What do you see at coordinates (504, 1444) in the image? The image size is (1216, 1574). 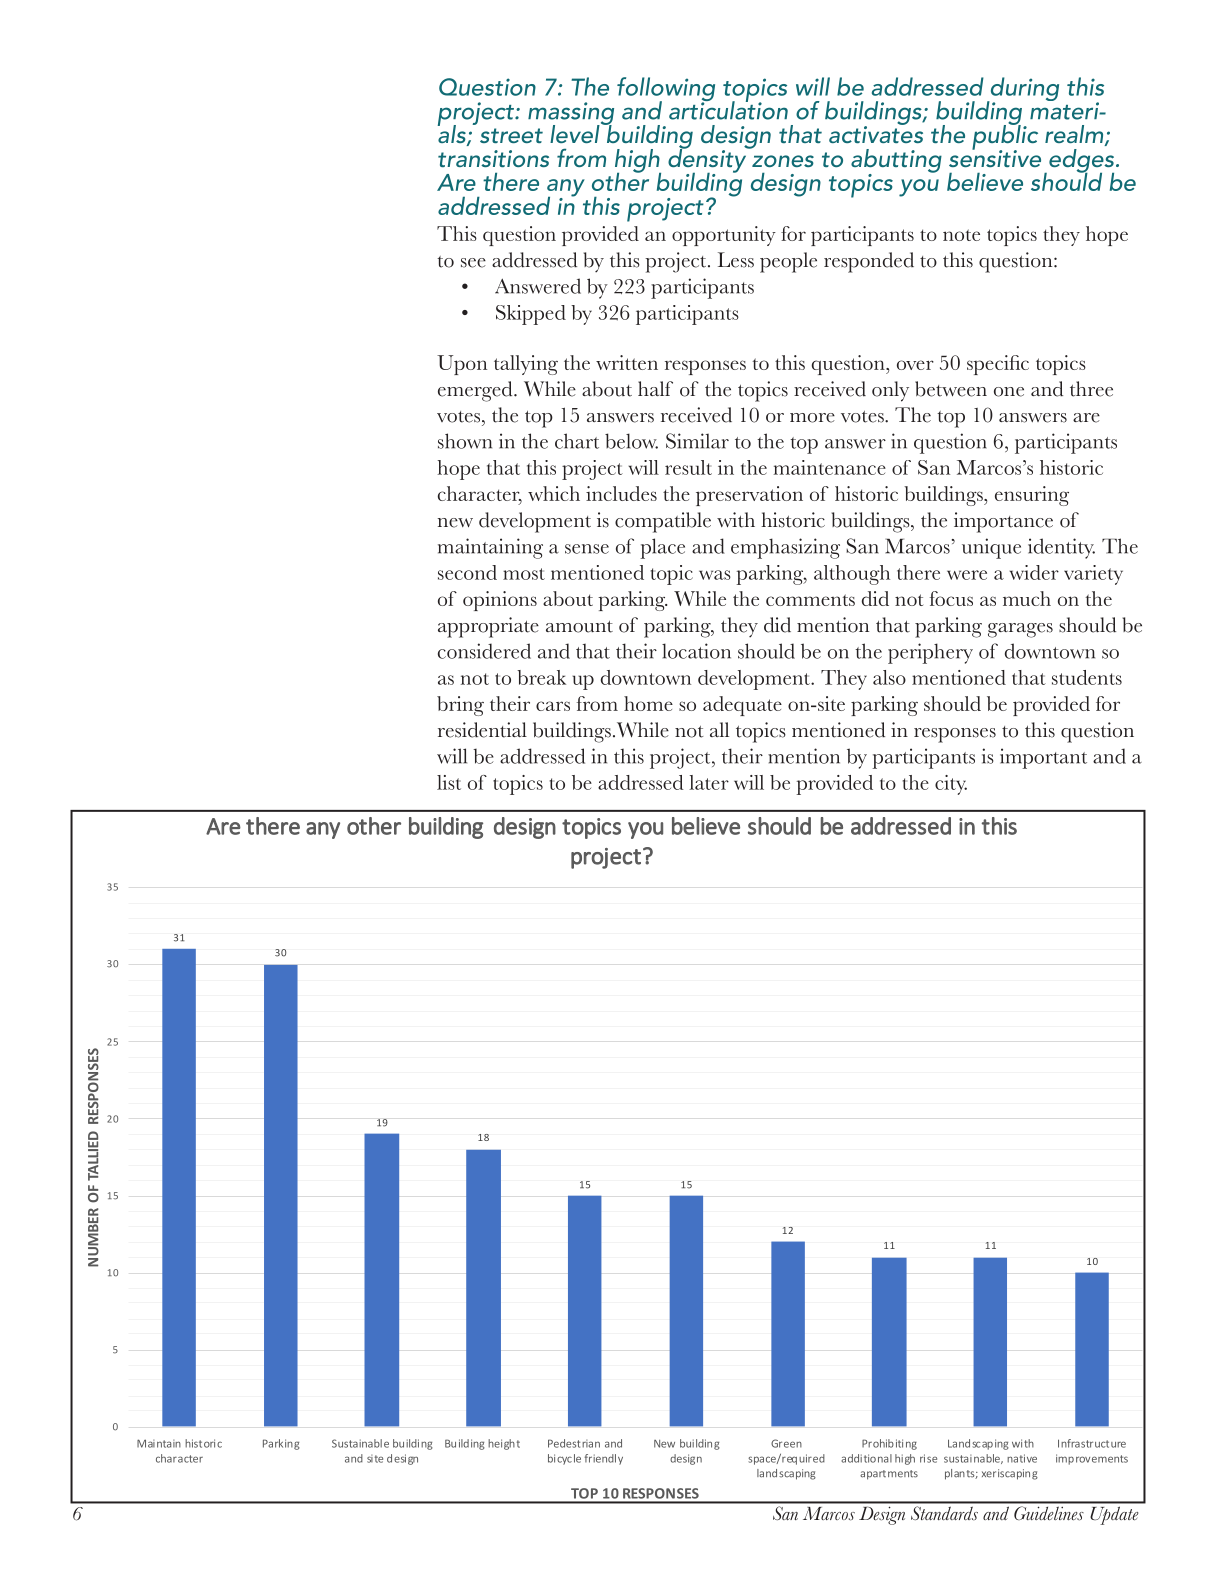 I see `height` at bounding box center [504, 1444].
